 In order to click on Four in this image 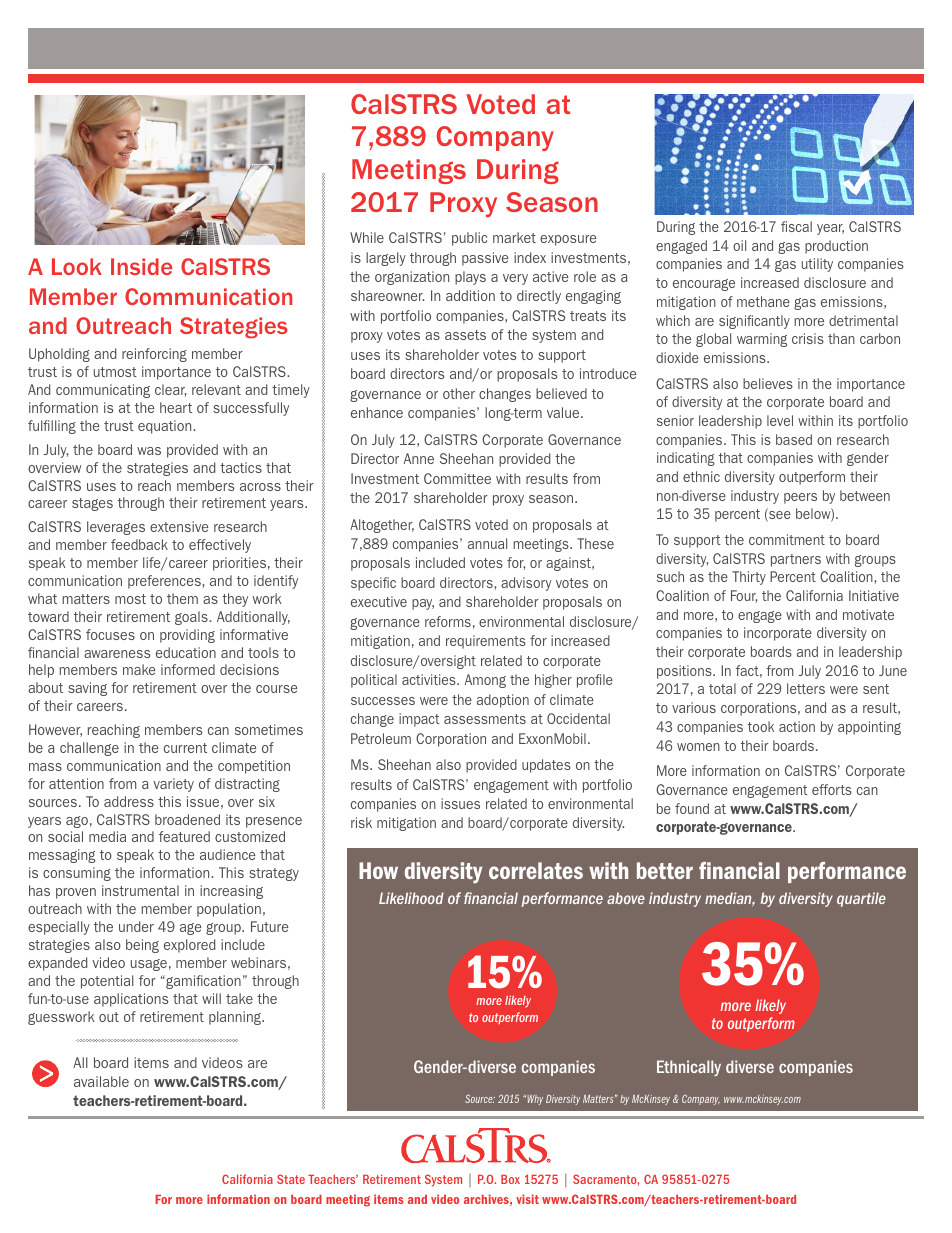, I will do `click(744, 596)`.
